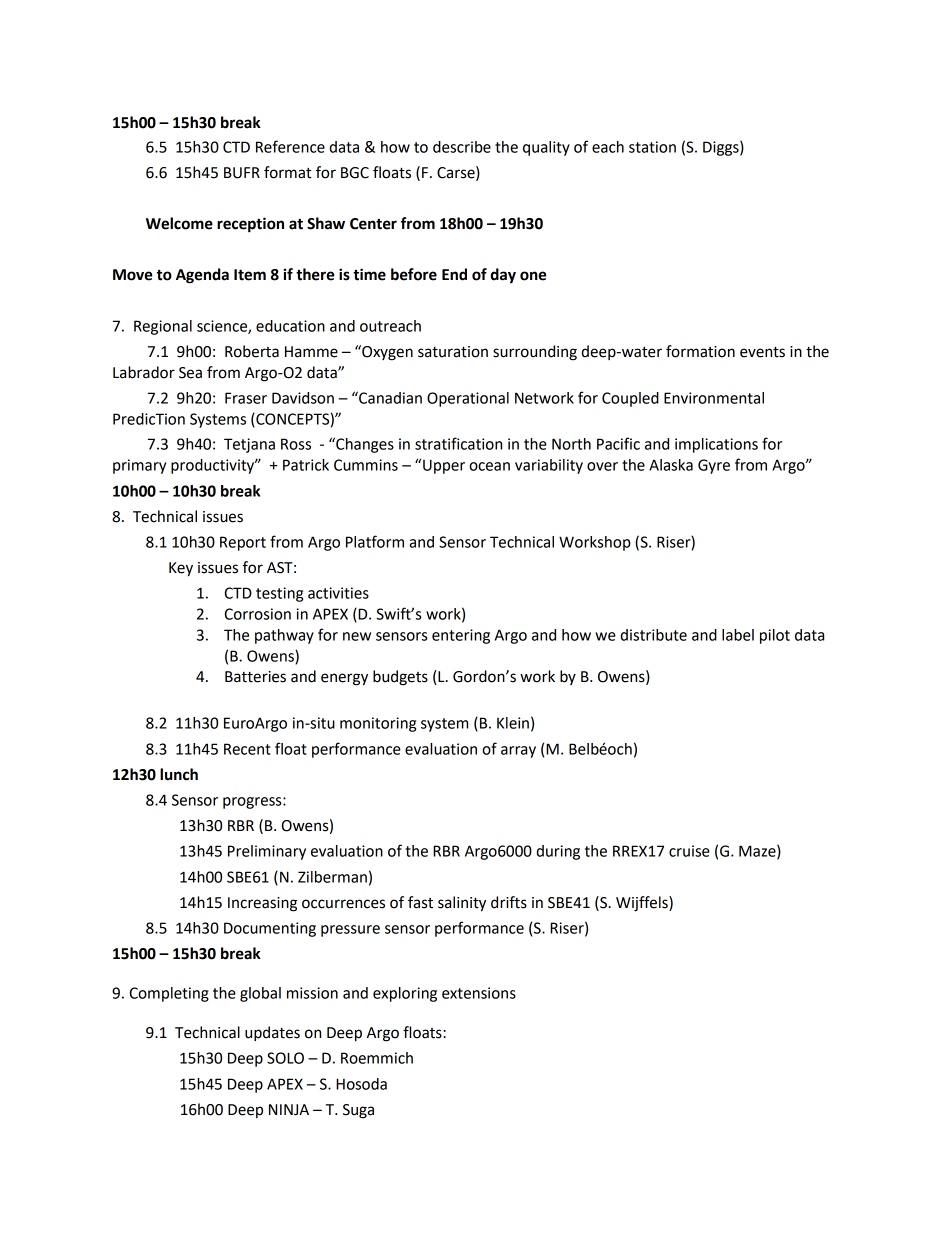  I want to click on salinity, so click(462, 904).
